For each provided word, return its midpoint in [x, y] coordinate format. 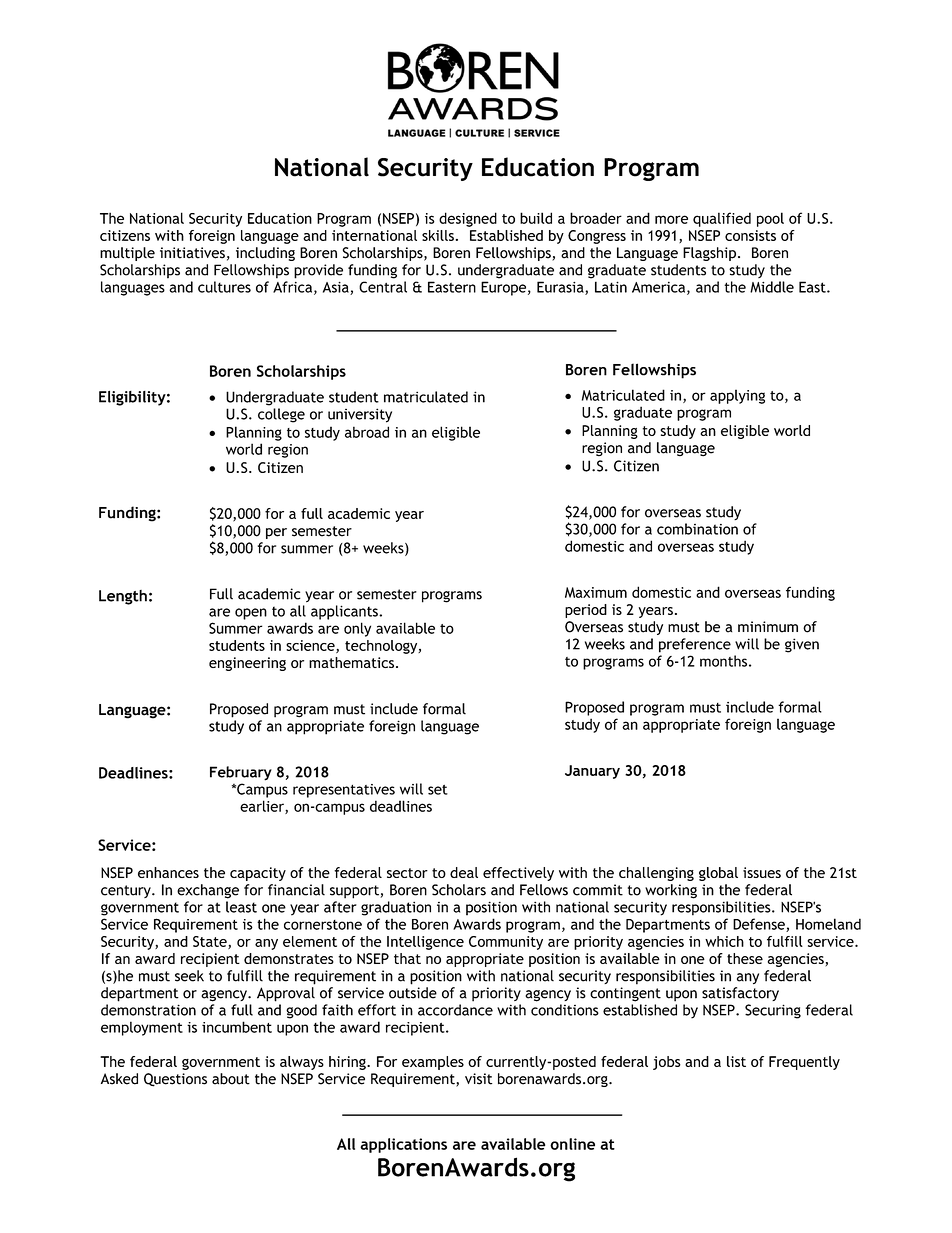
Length [123, 597]
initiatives [192, 253]
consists [750, 235]
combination [697, 529]
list [736, 1061]
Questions [175, 1080]
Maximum [596, 592]
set [438, 790]
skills [438, 235]
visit [478, 1079]
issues [762, 872]
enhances [168, 872]
